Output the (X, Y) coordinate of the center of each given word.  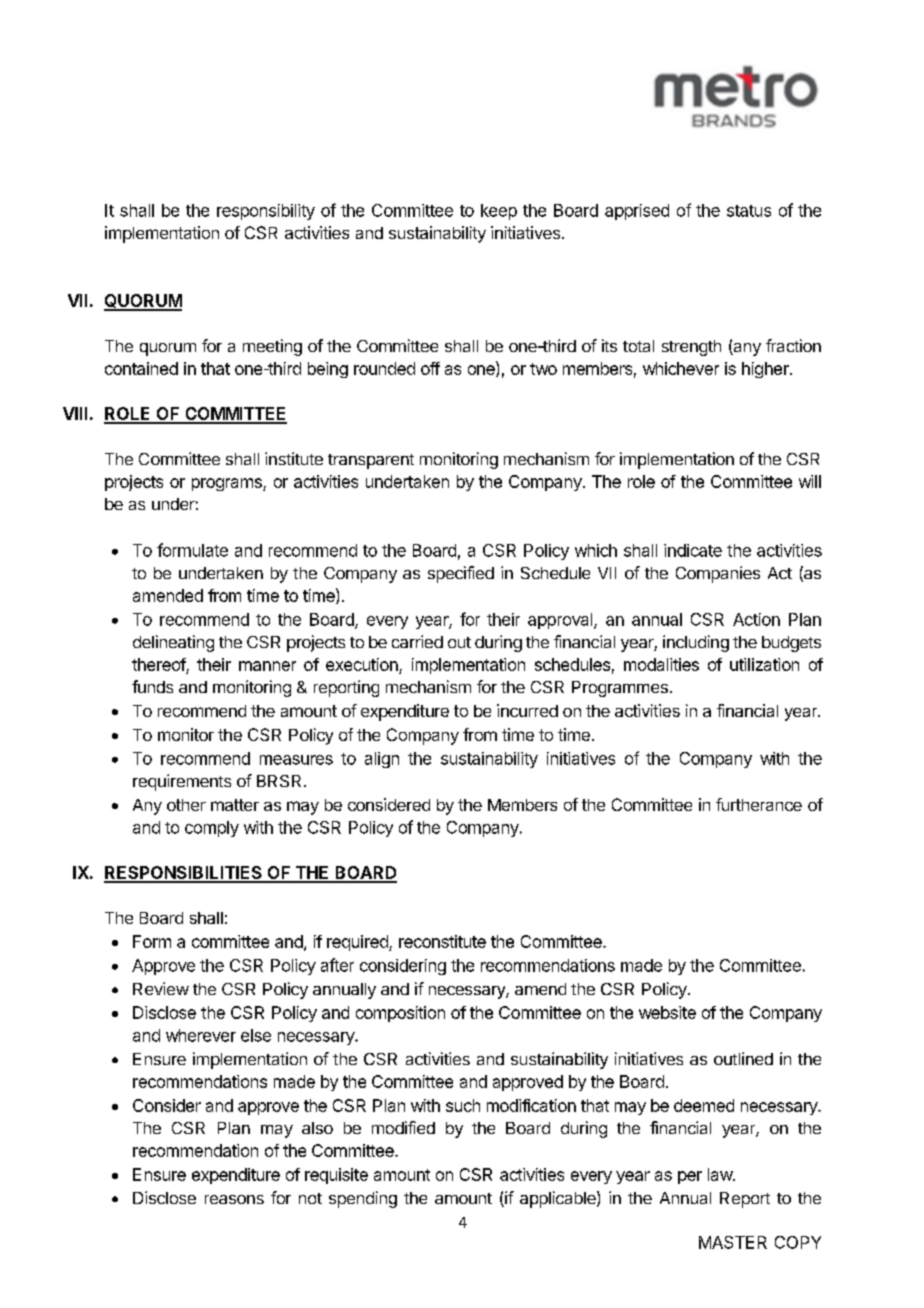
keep (499, 212)
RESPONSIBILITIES (184, 874)
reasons (234, 1199)
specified (461, 574)
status (749, 211)
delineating (173, 643)
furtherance (759, 804)
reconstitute (442, 941)
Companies (718, 574)
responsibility (266, 212)
